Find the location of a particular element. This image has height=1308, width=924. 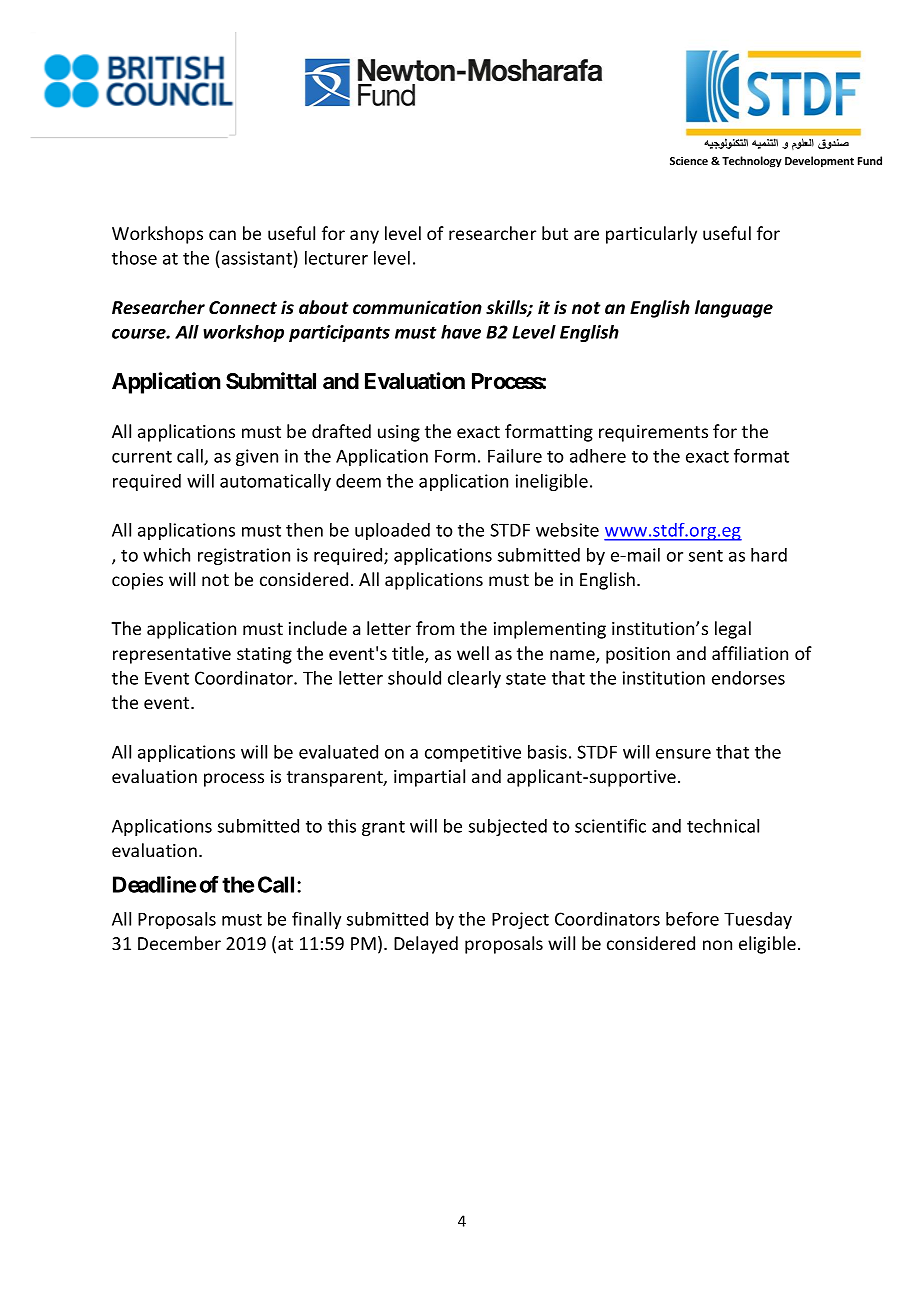

those is located at coordinates (134, 258).
